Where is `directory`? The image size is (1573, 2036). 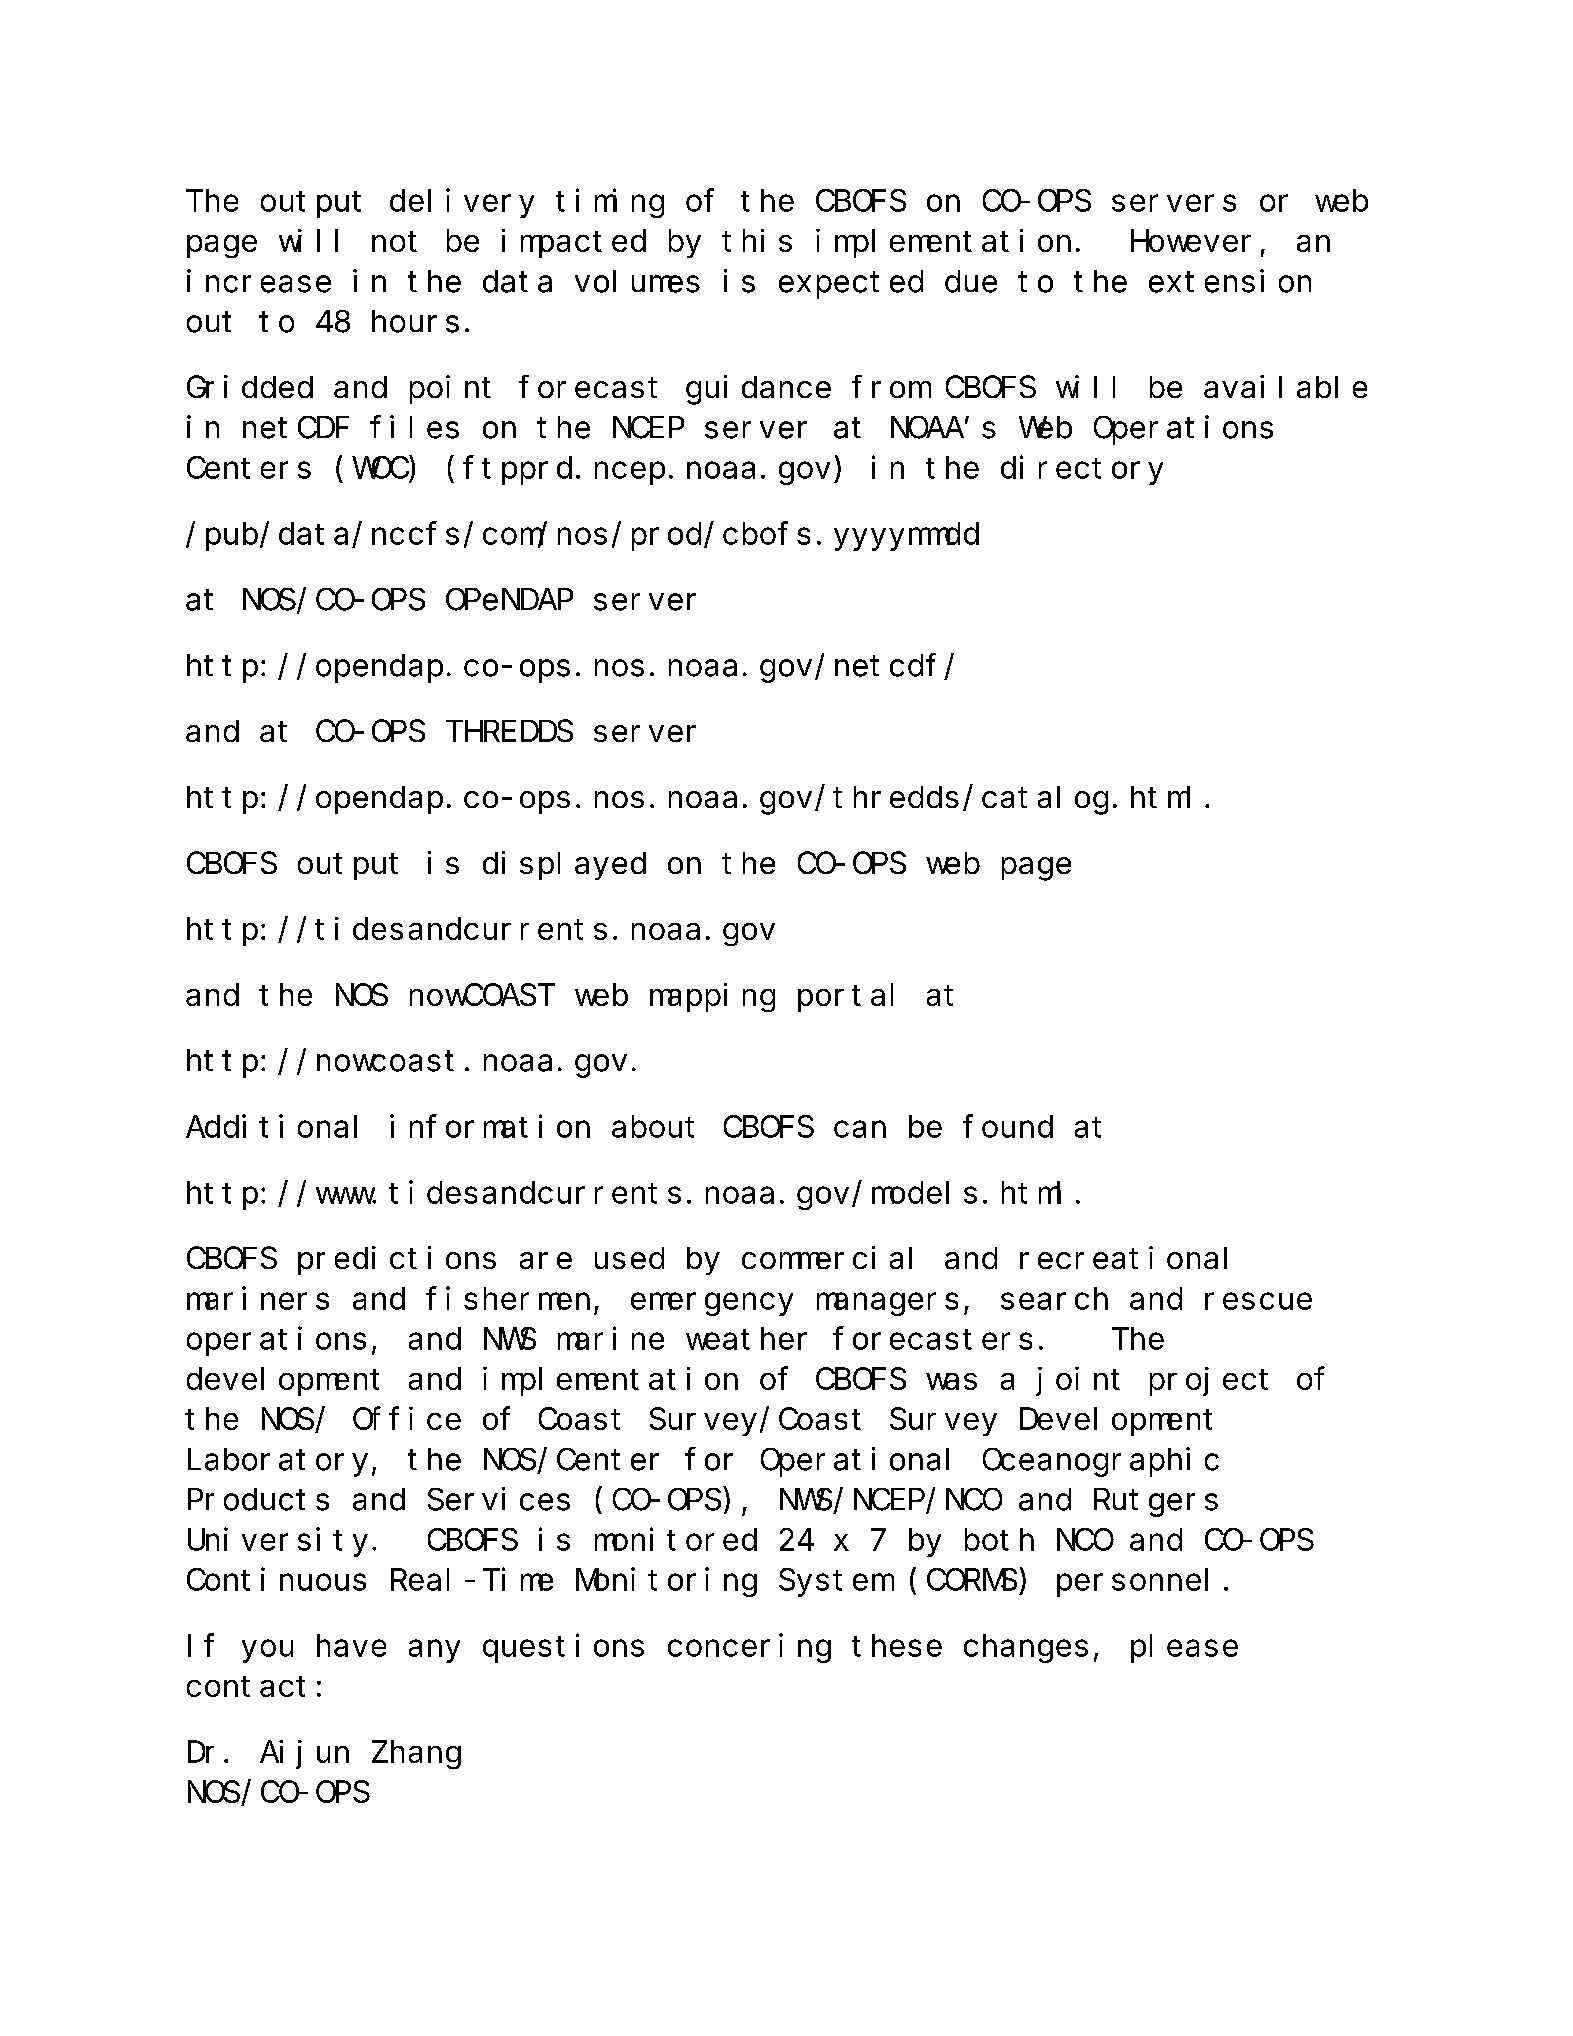
directory is located at coordinates (1082, 470).
